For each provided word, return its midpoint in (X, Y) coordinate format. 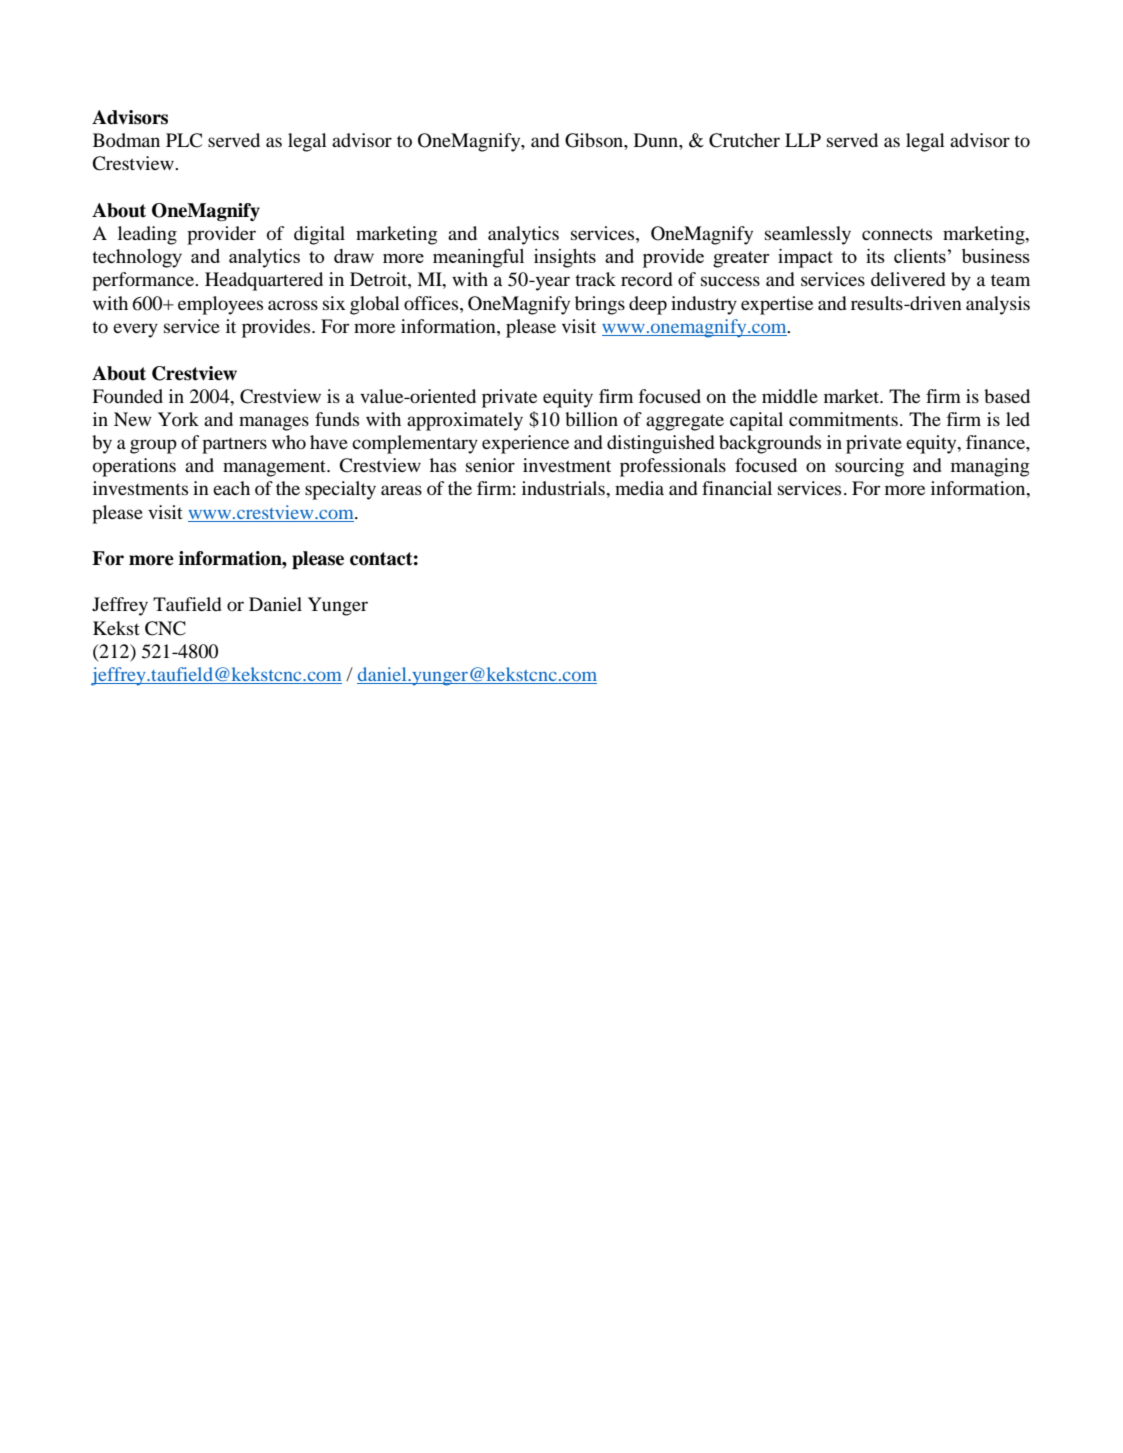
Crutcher (744, 140)
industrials (564, 488)
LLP (803, 140)
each (231, 488)
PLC (184, 140)
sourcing (869, 467)
